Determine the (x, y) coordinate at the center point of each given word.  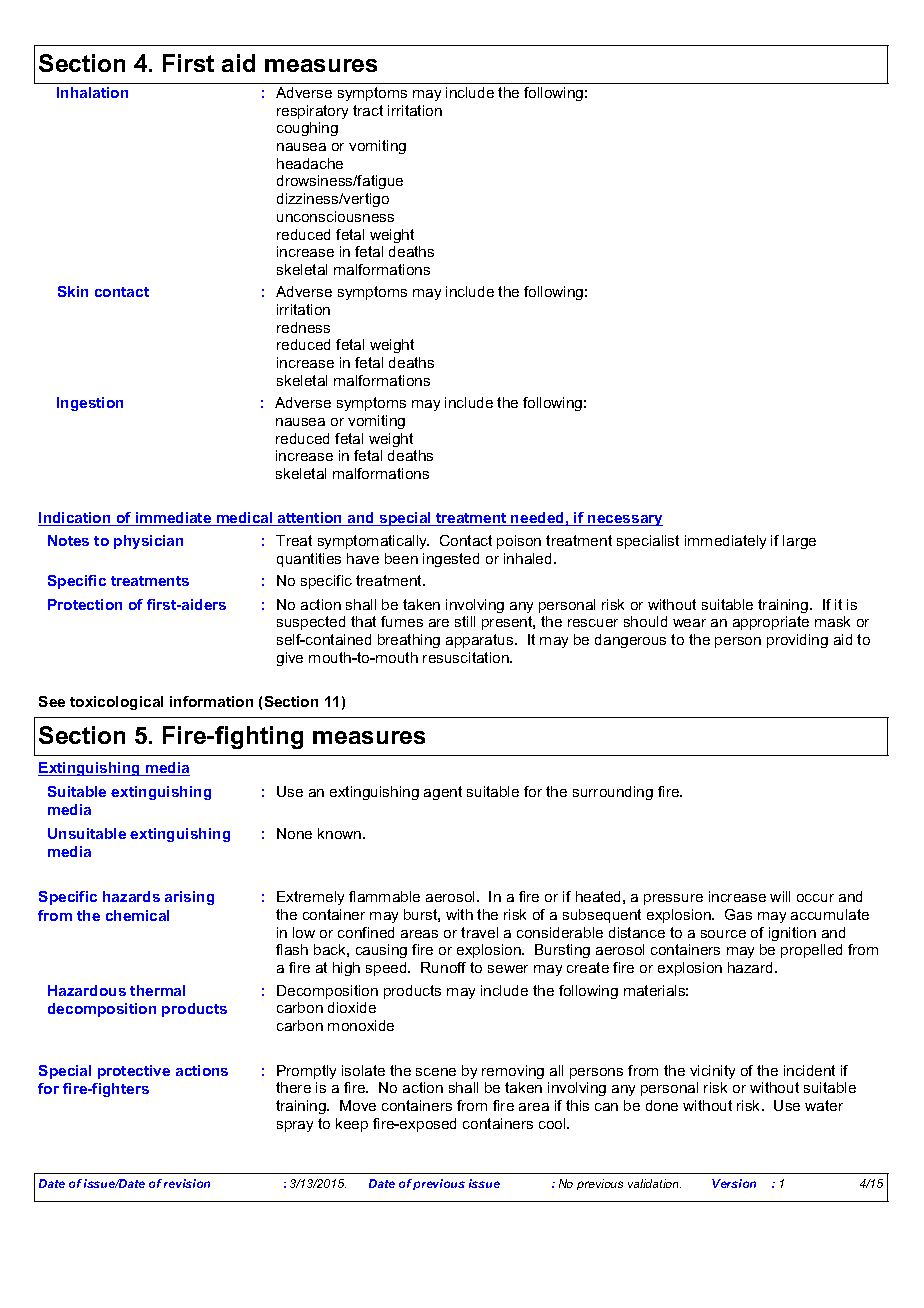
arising (189, 898)
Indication (75, 519)
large (799, 542)
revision (187, 1183)
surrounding (613, 793)
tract (368, 110)
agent (443, 793)
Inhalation (92, 92)
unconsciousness (335, 216)
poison (519, 542)
